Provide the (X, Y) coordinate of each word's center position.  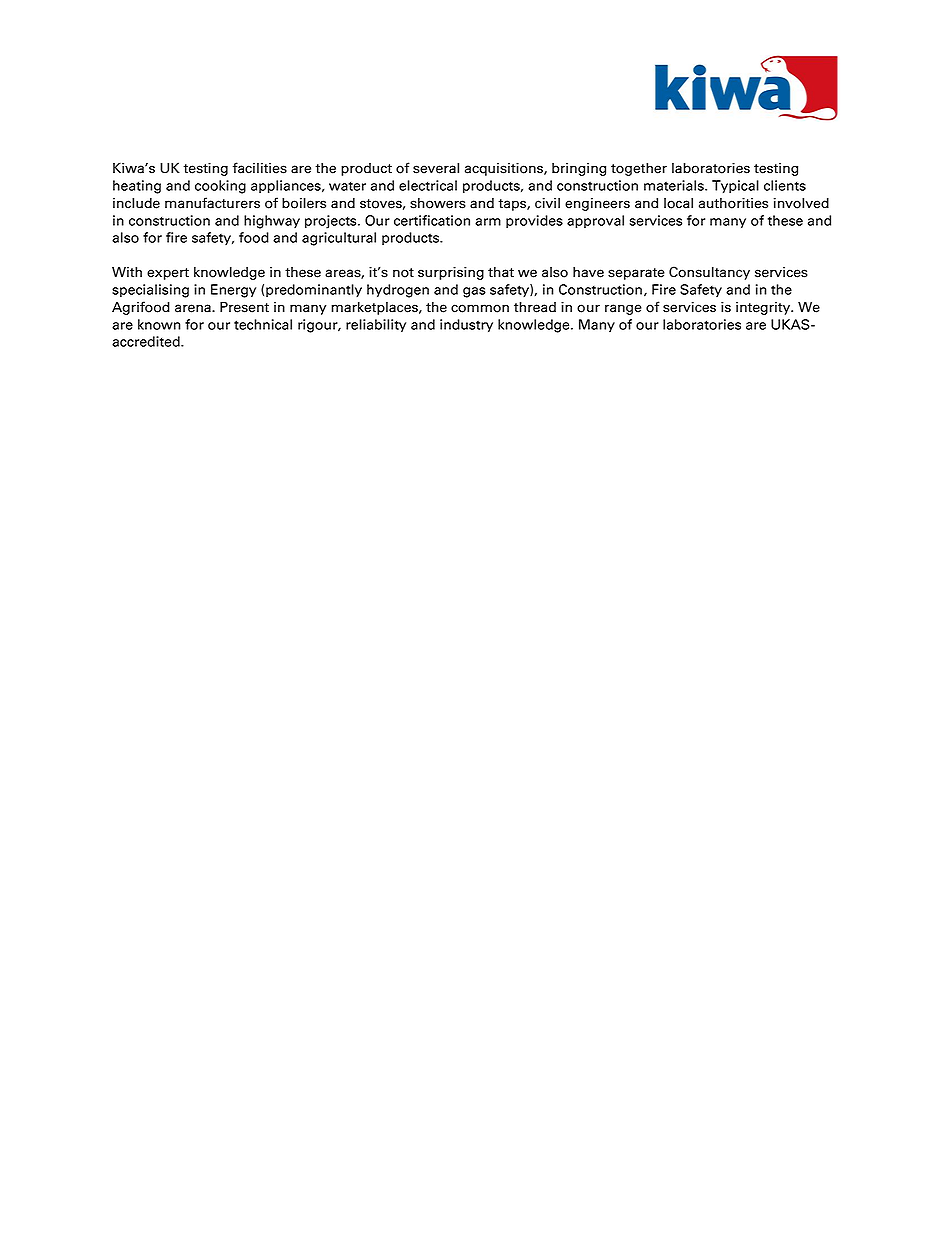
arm (488, 222)
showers (438, 203)
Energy (233, 291)
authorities (733, 203)
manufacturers (212, 203)
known (159, 324)
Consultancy (709, 273)
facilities (260, 168)
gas (474, 292)
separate (636, 274)
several (436, 168)
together (639, 169)
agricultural (339, 239)
